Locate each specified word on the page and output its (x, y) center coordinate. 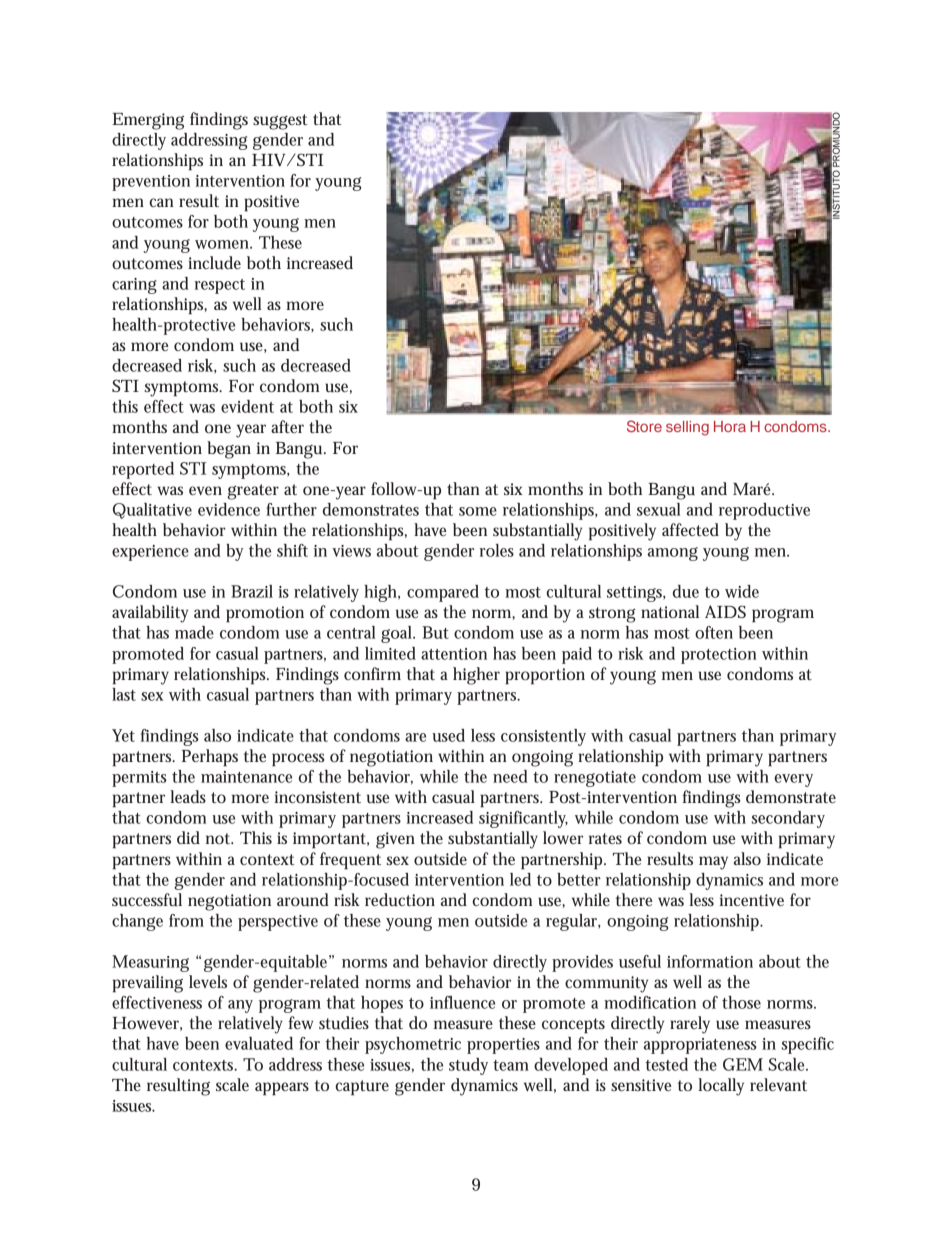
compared (443, 593)
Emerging (148, 121)
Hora (730, 426)
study (468, 1066)
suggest (280, 122)
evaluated (259, 1043)
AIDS (725, 611)
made (194, 632)
